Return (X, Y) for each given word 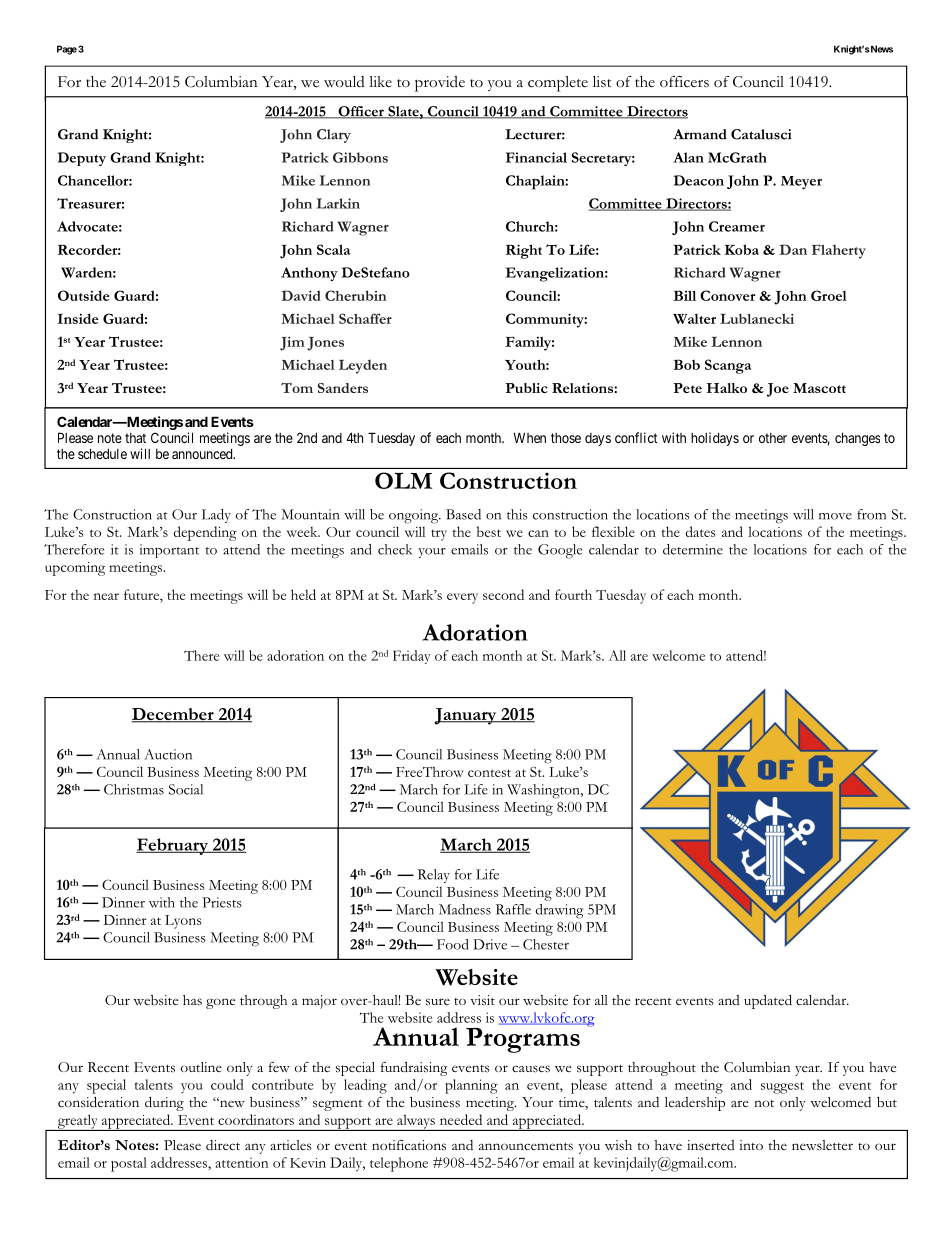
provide (440, 84)
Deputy (81, 159)
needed (461, 1119)
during (164, 1103)
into (751, 1145)
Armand (700, 134)
